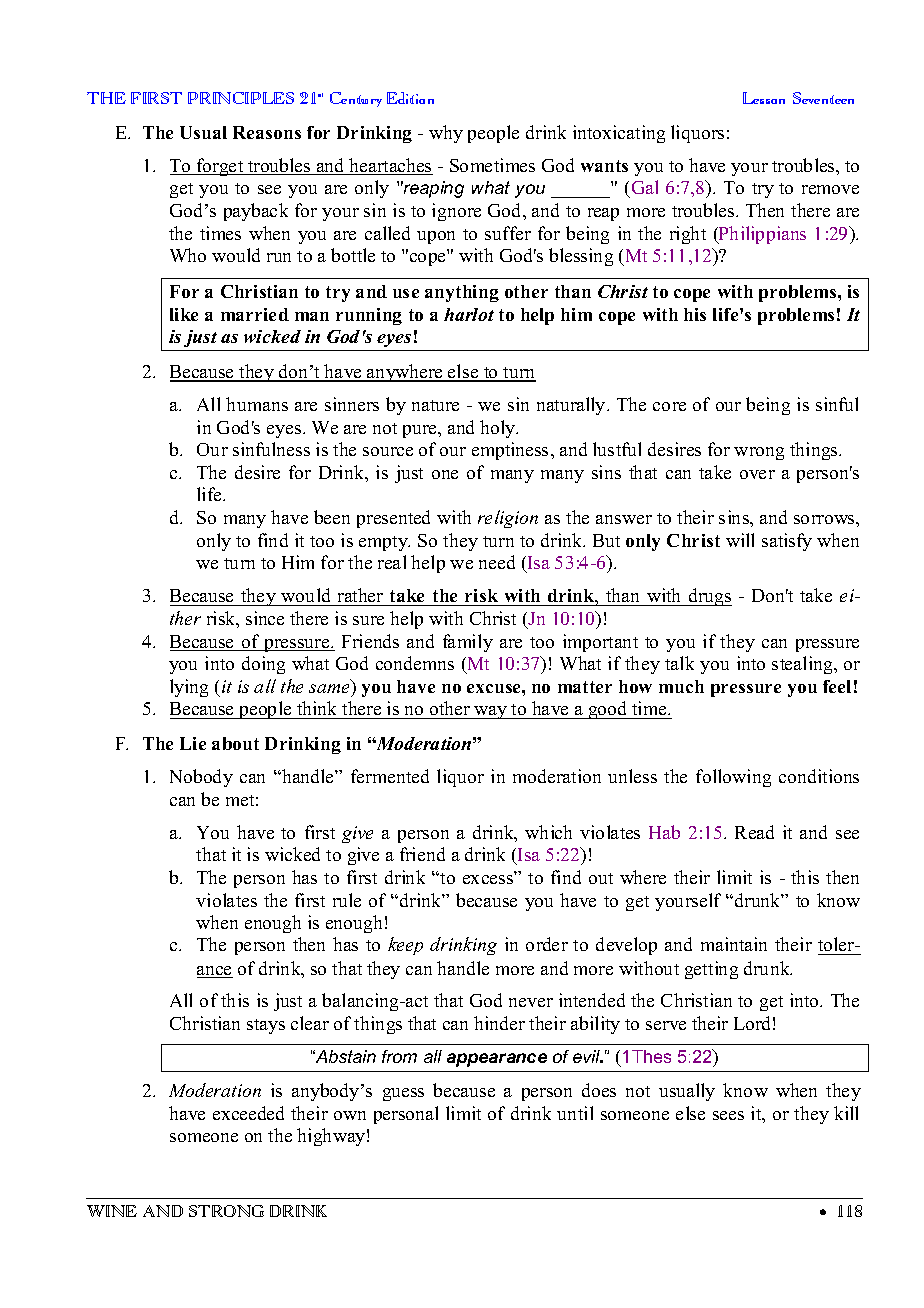 This page has height=1308, width=924. I want to click on until, so click(575, 1113).
